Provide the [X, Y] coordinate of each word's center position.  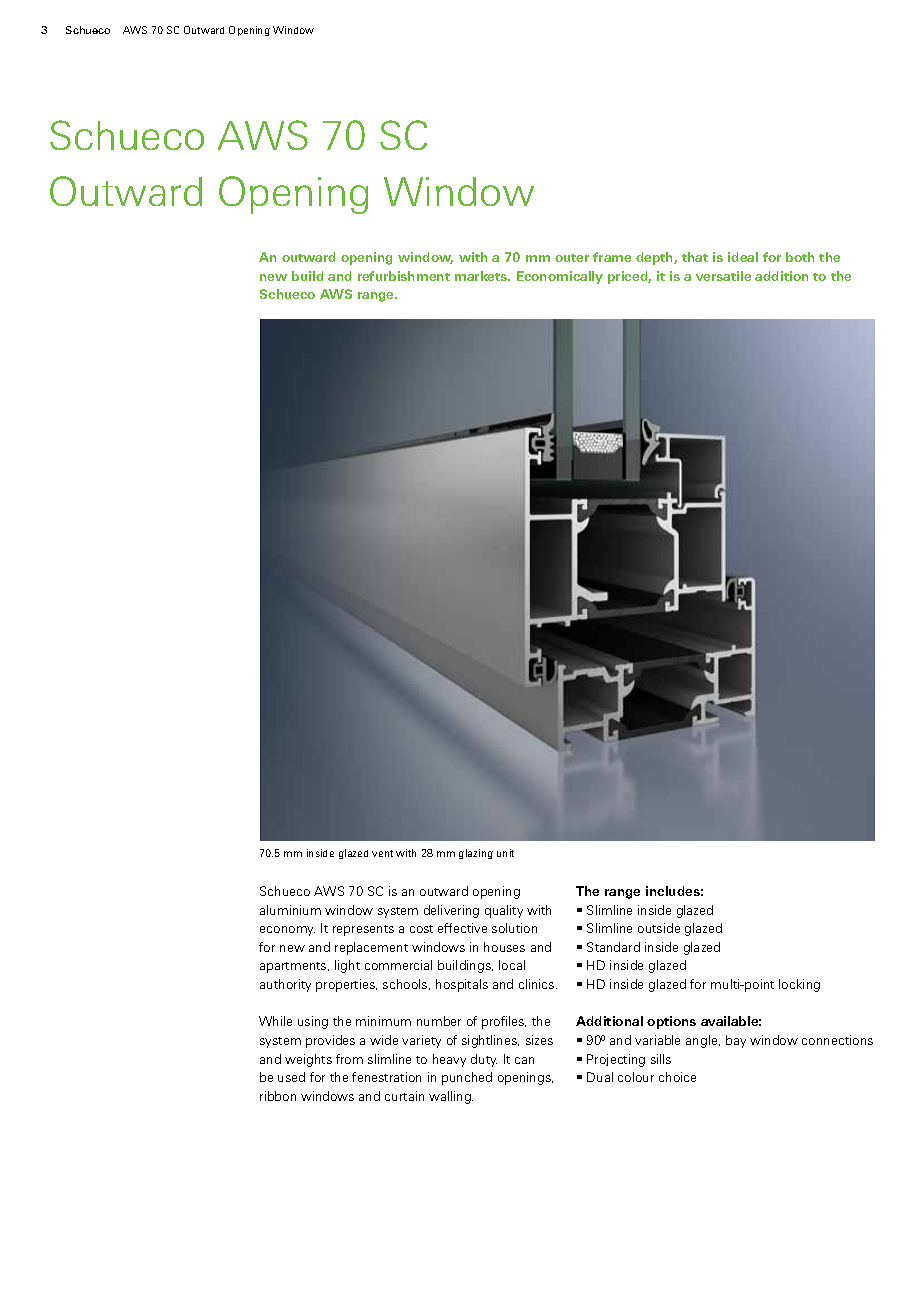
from [349, 1059]
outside [659, 928]
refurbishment [404, 276]
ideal [743, 257]
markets [482, 276]
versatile [723, 276]
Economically [560, 277]
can [524, 1060]
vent [382, 853]
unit [505, 853]
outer [572, 258]
